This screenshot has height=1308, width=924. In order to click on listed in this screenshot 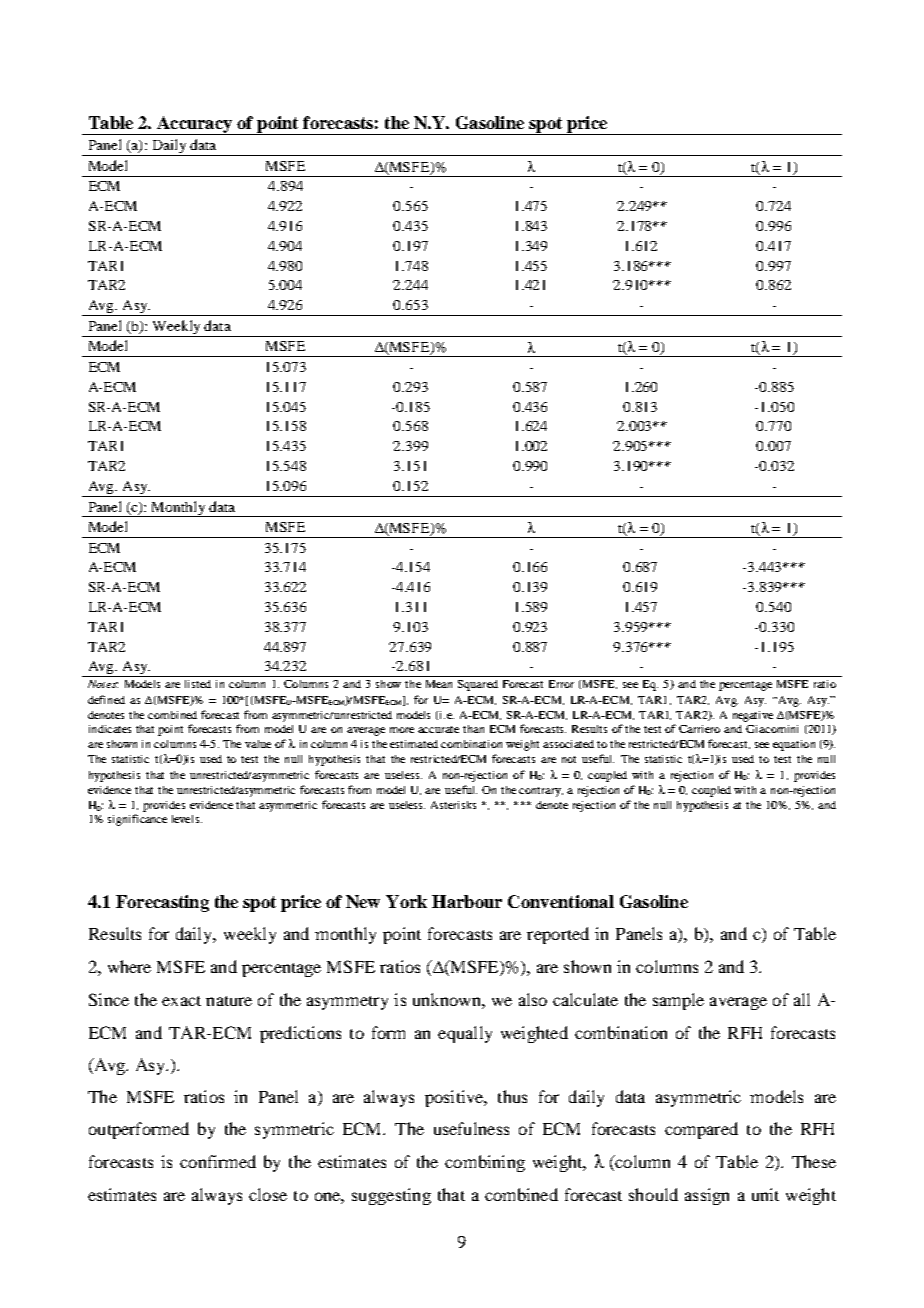, I will do `click(198, 684)`.
